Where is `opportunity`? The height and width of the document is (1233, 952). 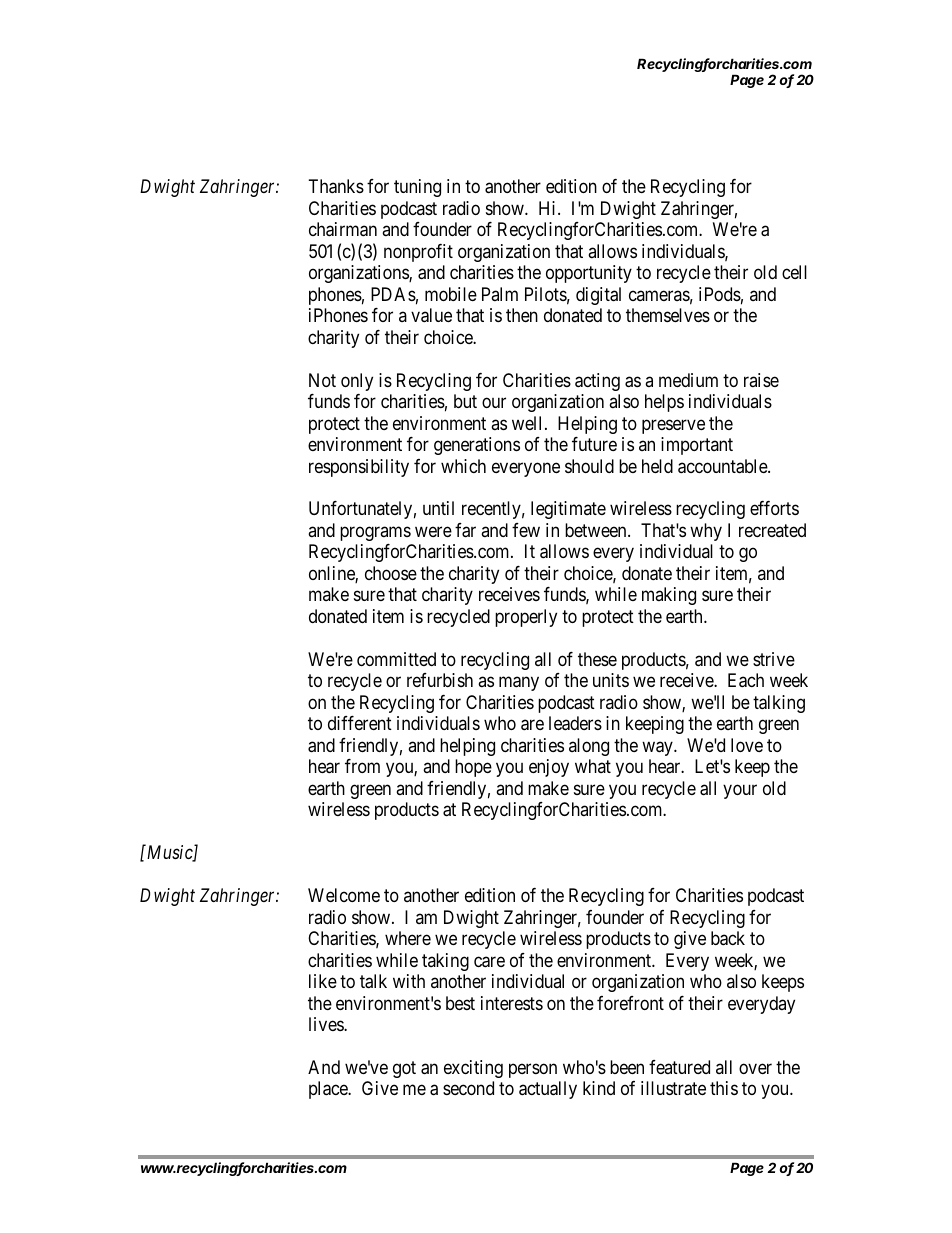
opportunity is located at coordinates (589, 274).
